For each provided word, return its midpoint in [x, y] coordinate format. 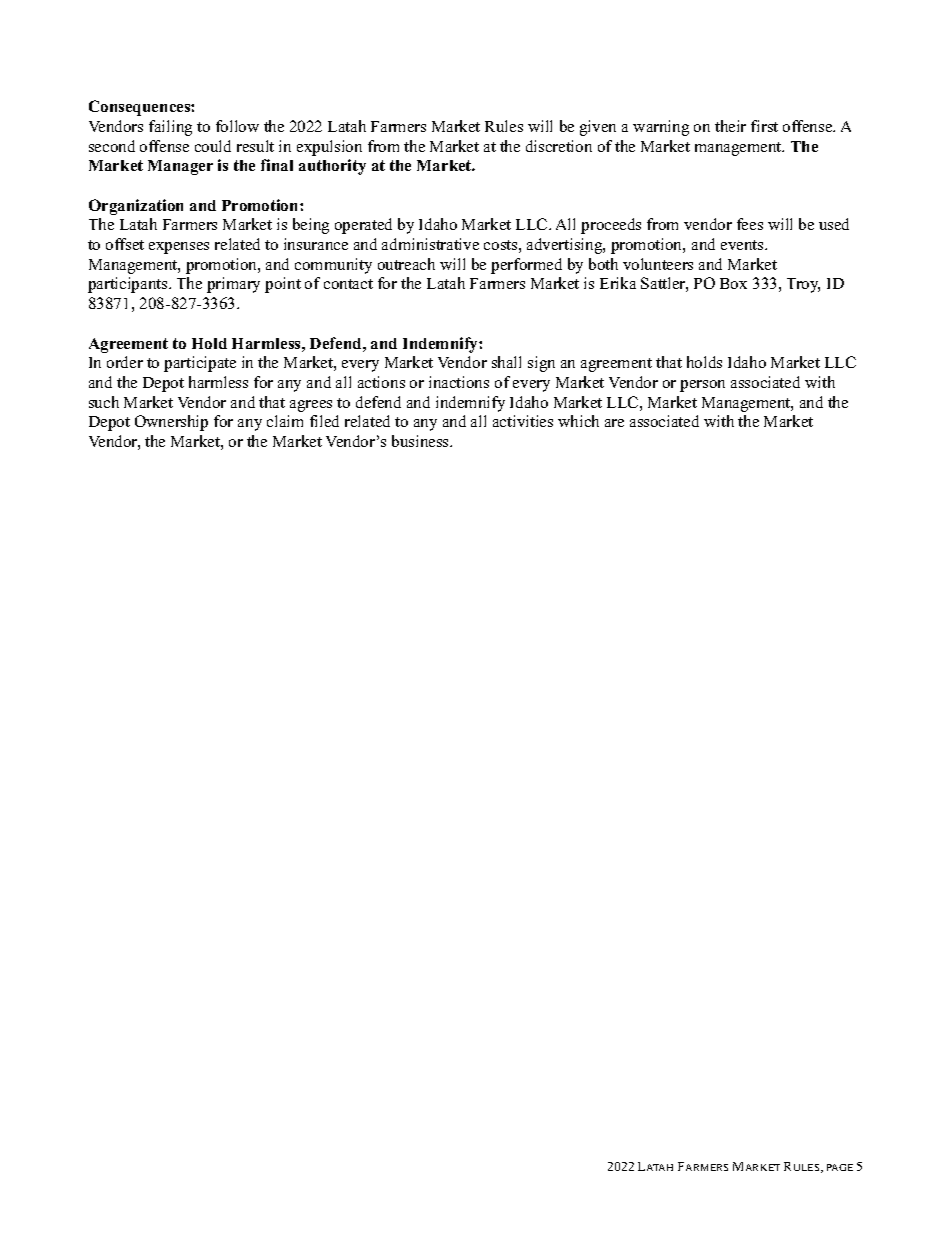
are [614, 423]
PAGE [840, 1167]
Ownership [171, 423]
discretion [559, 146]
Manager [180, 167]
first [764, 126]
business [421, 441]
